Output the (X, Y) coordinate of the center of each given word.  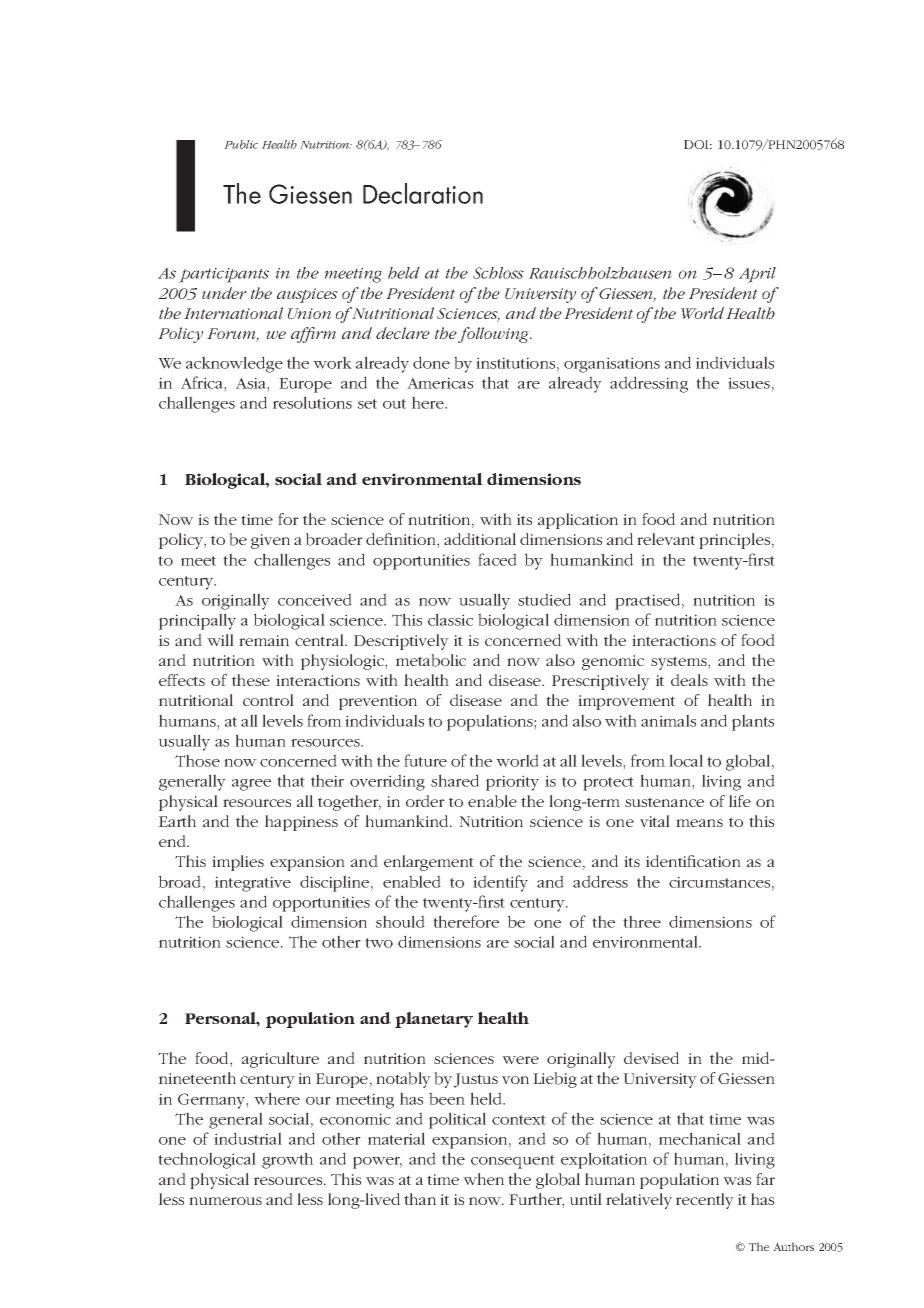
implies (238, 863)
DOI (697, 144)
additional (480, 539)
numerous (225, 1201)
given (270, 541)
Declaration (423, 193)
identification (693, 861)
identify (500, 883)
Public (241, 144)
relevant (666, 539)
